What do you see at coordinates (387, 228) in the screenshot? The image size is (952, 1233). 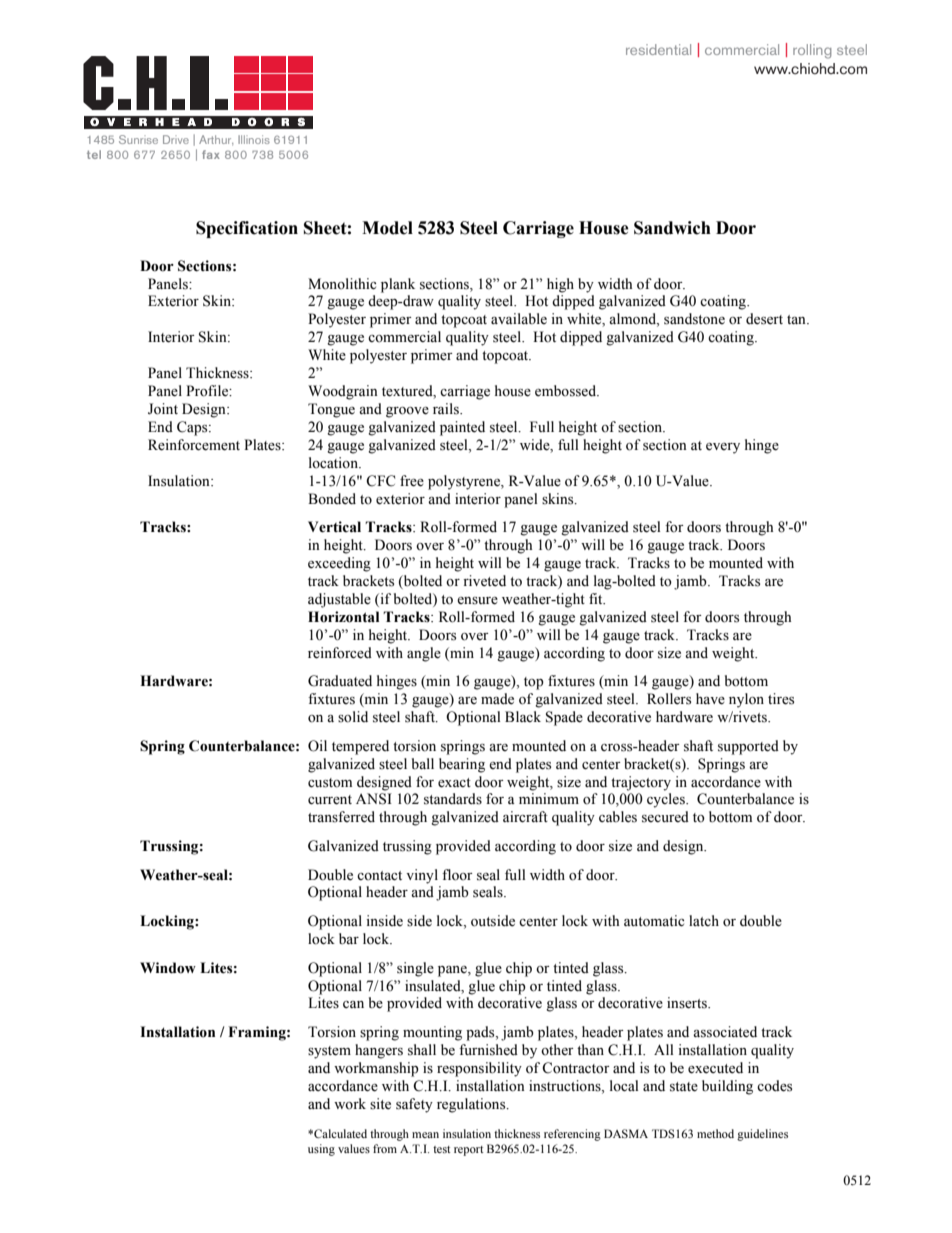 I see `Model` at bounding box center [387, 228].
